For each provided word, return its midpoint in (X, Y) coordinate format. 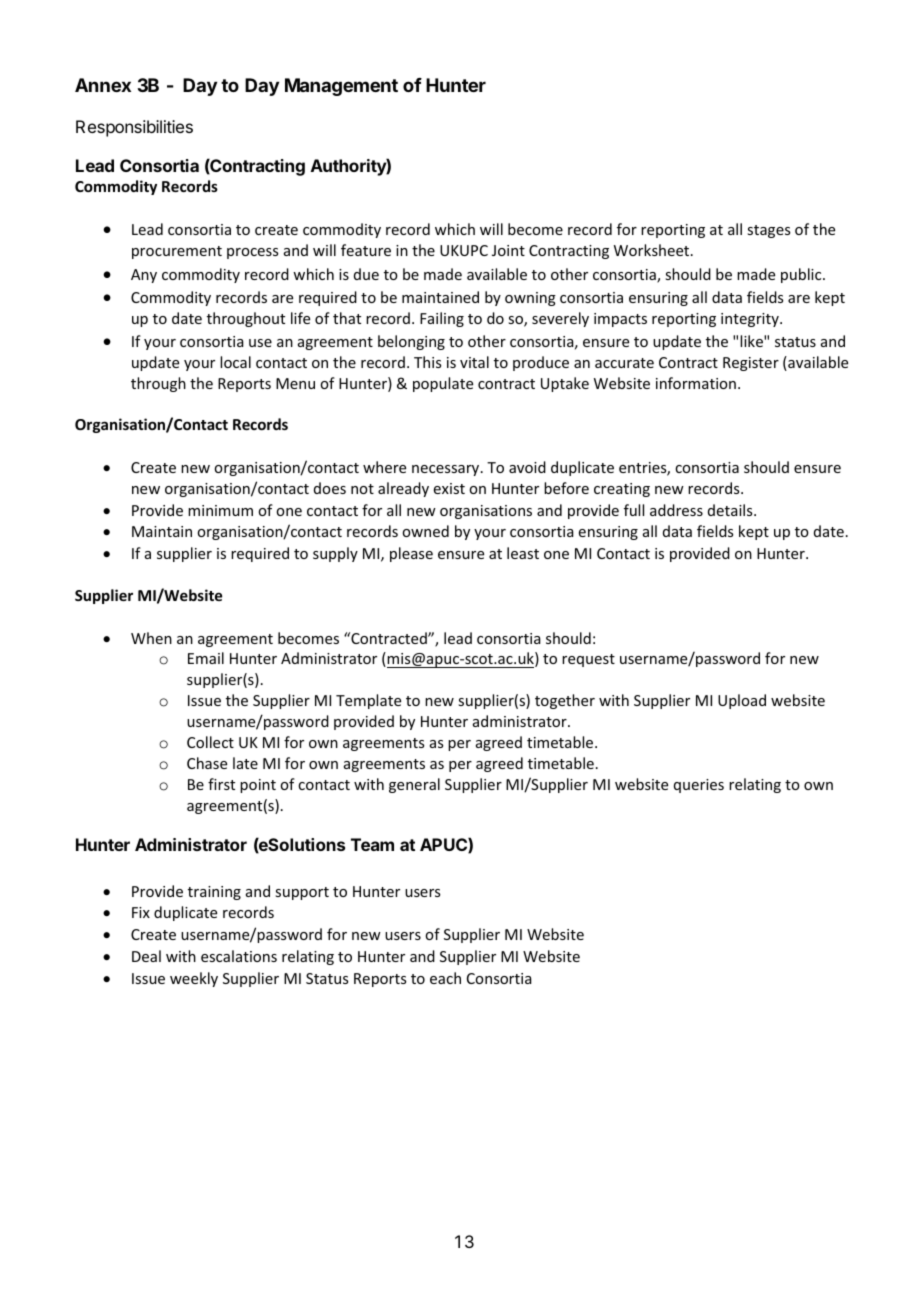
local (235, 362)
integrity (751, 320)
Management (341, 87)
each (445, 978)
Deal (146, 956)
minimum (220, 510)
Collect (210, 742)
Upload (742, 701)
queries (699, 786)
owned (425, 531)
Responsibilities (134, 128)
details (731, 510)
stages (768, 231)
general (414, 785)
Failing (442, 319)
